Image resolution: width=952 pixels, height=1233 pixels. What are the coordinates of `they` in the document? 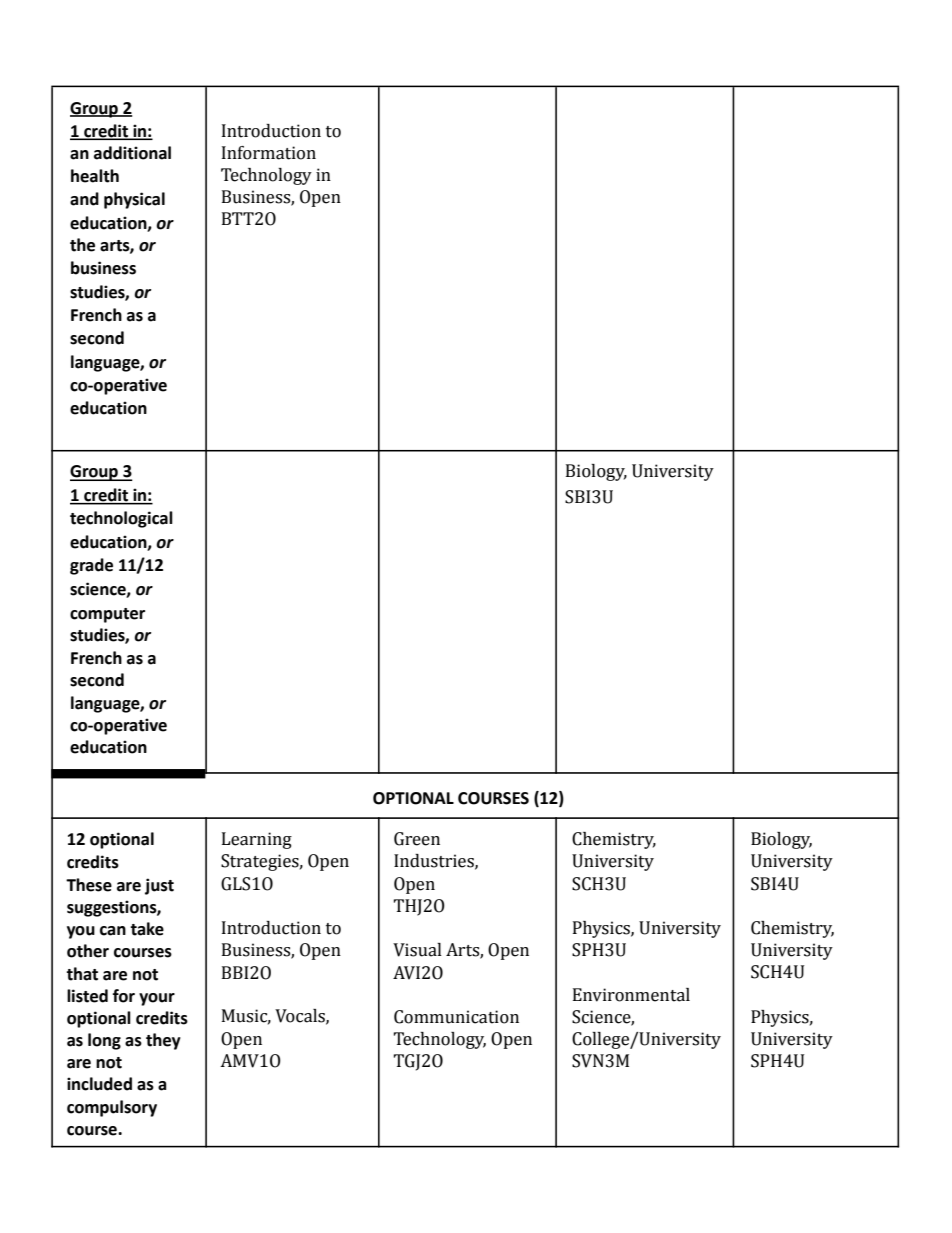 It's located at (163, 1041).
